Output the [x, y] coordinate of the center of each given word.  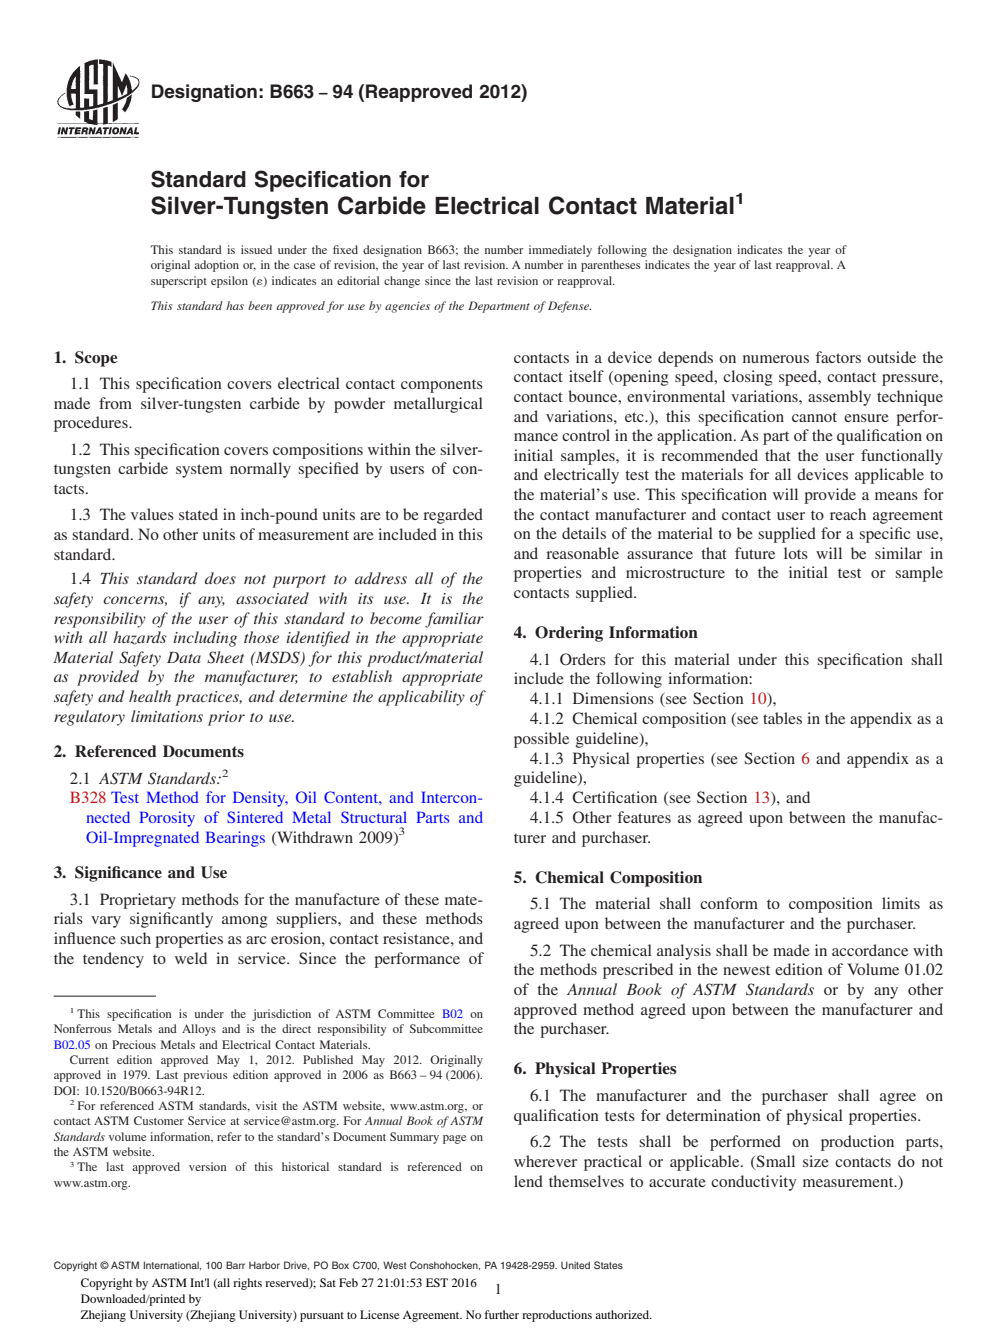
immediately [560, 251]
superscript [179, 282]
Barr [235, 1265]
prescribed [638, 971]
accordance [870, 950]
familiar [454, 620]
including [205, 639]
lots [796, 553]
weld [191, 958]
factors [838, 357]
